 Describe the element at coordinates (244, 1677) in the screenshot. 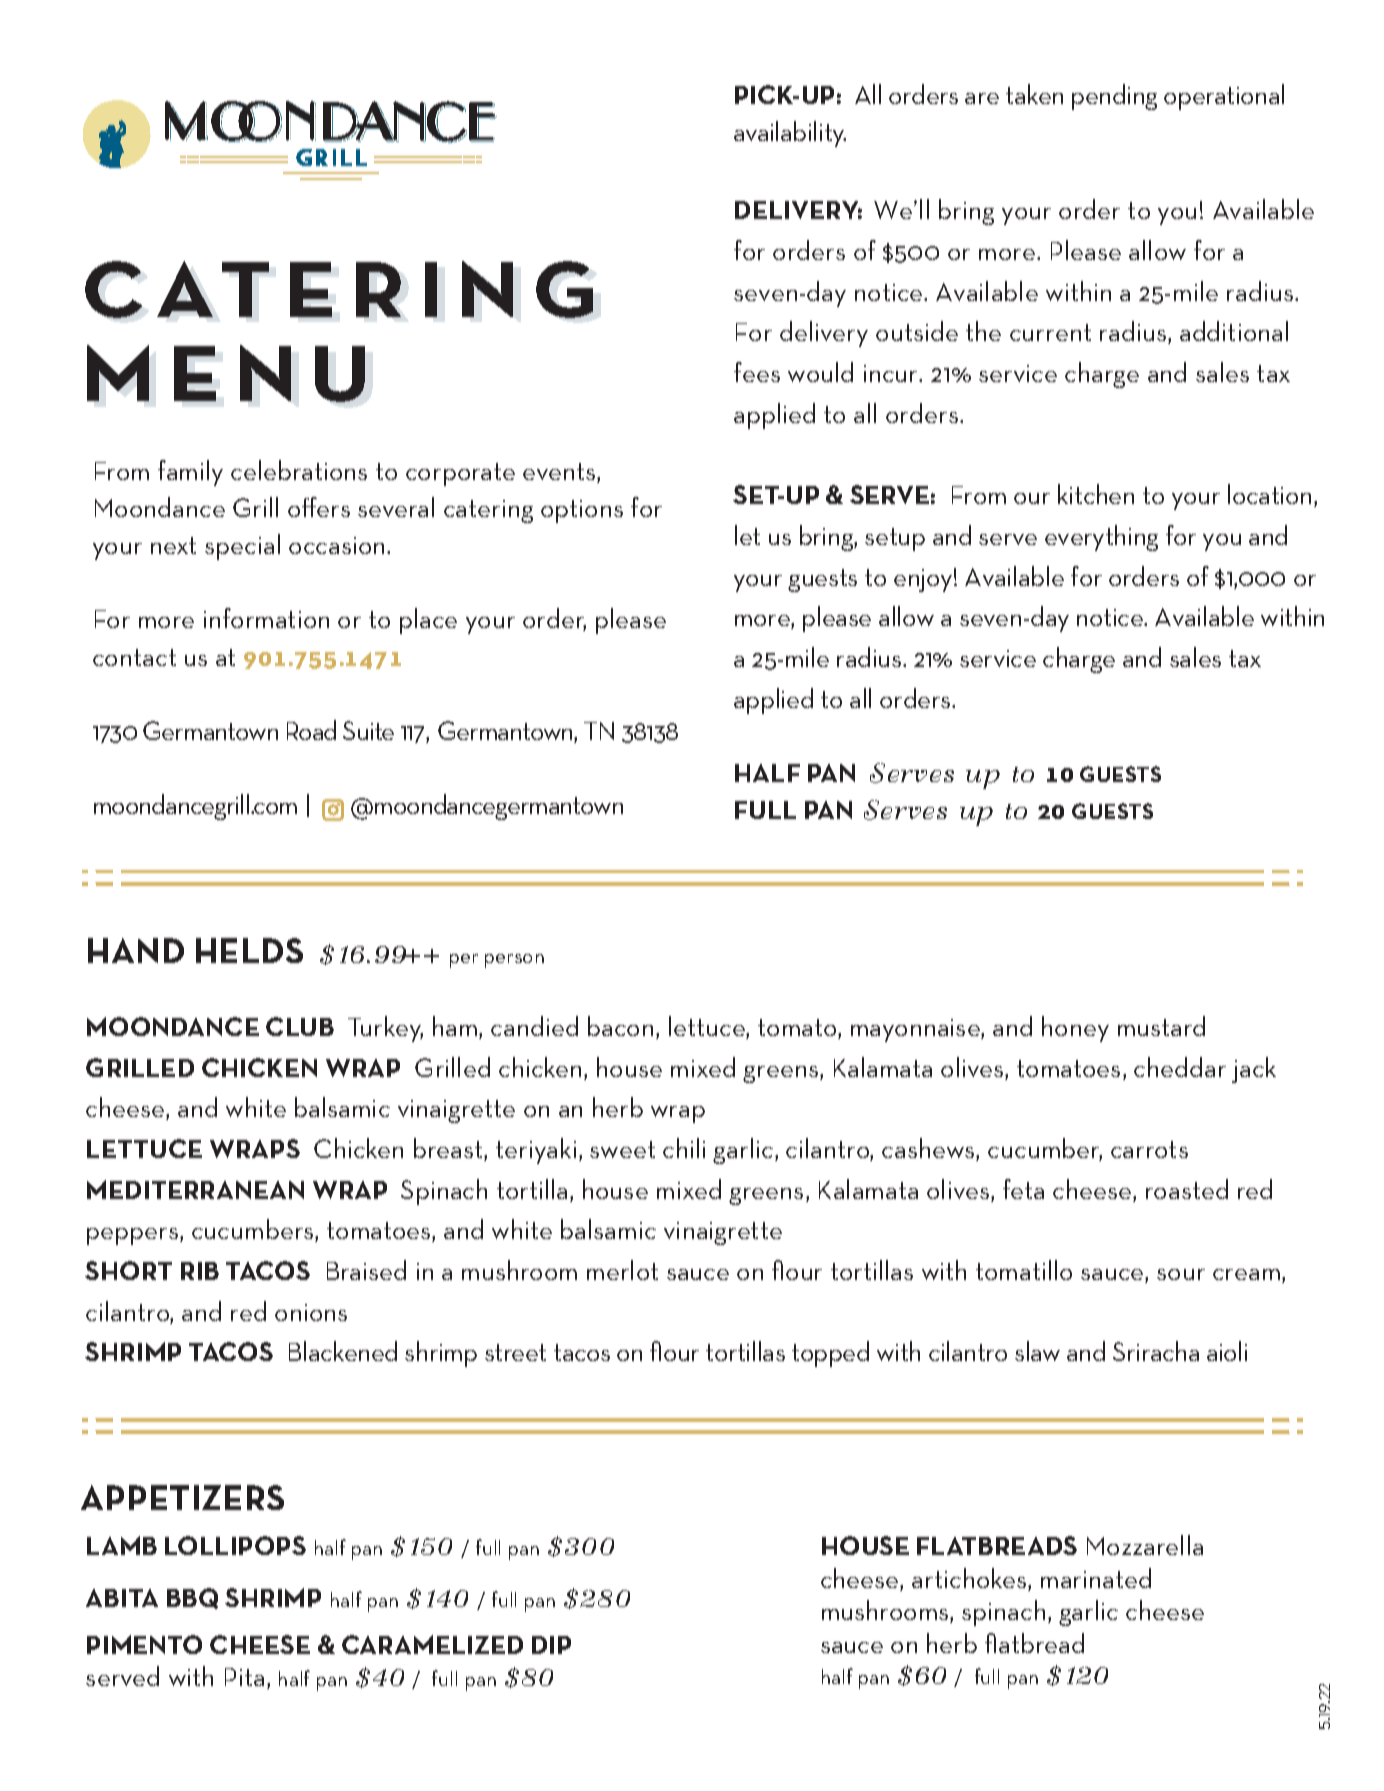

I see `Pita` at that location.
